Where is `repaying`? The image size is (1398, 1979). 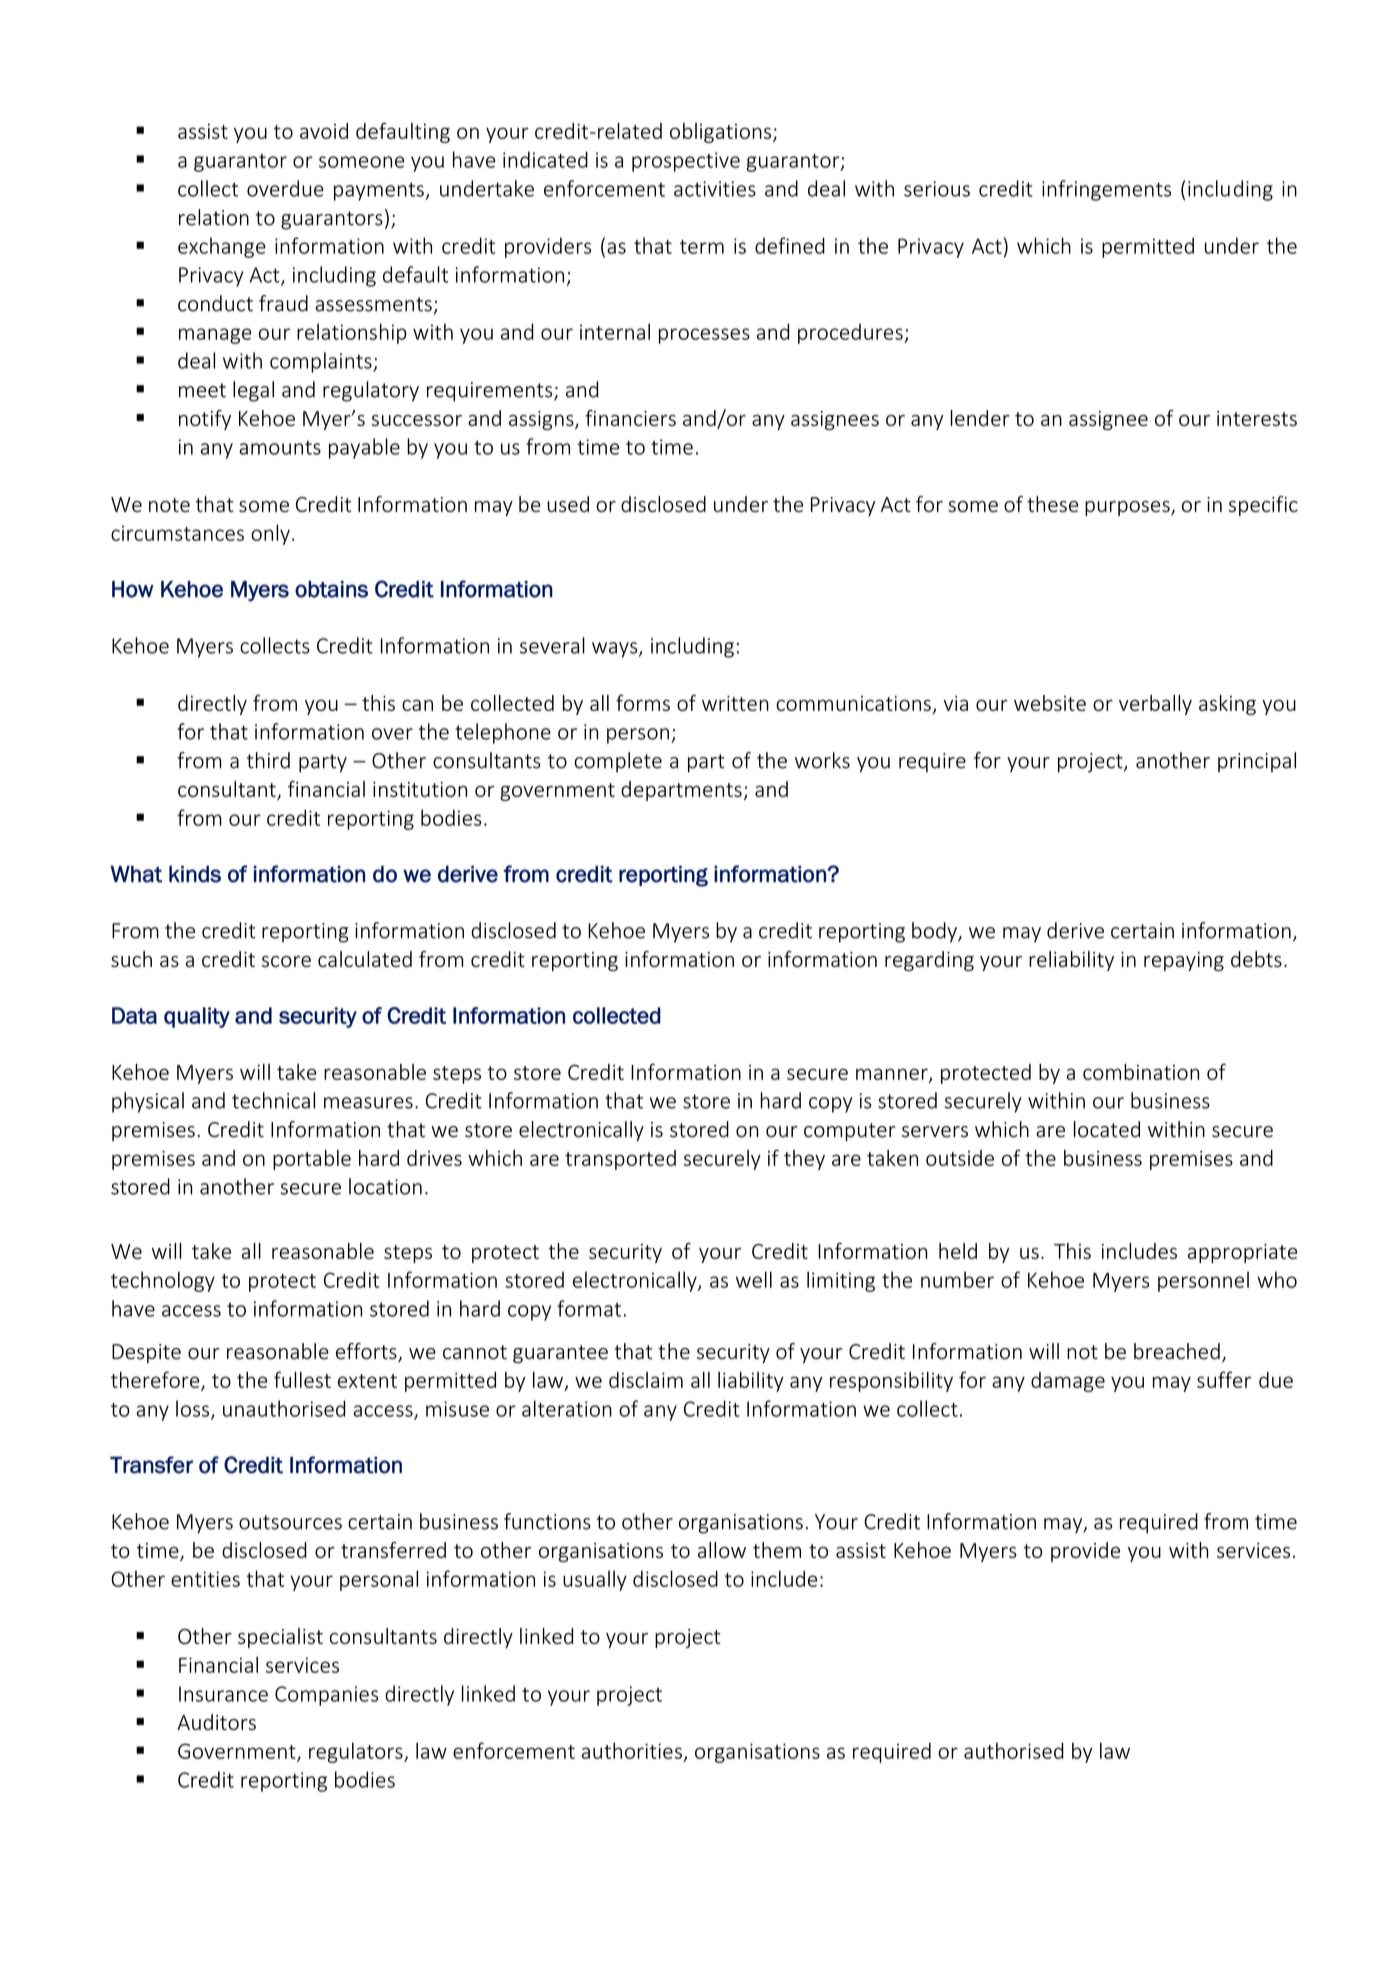
repaying is located at coordinates (1184, 961).
